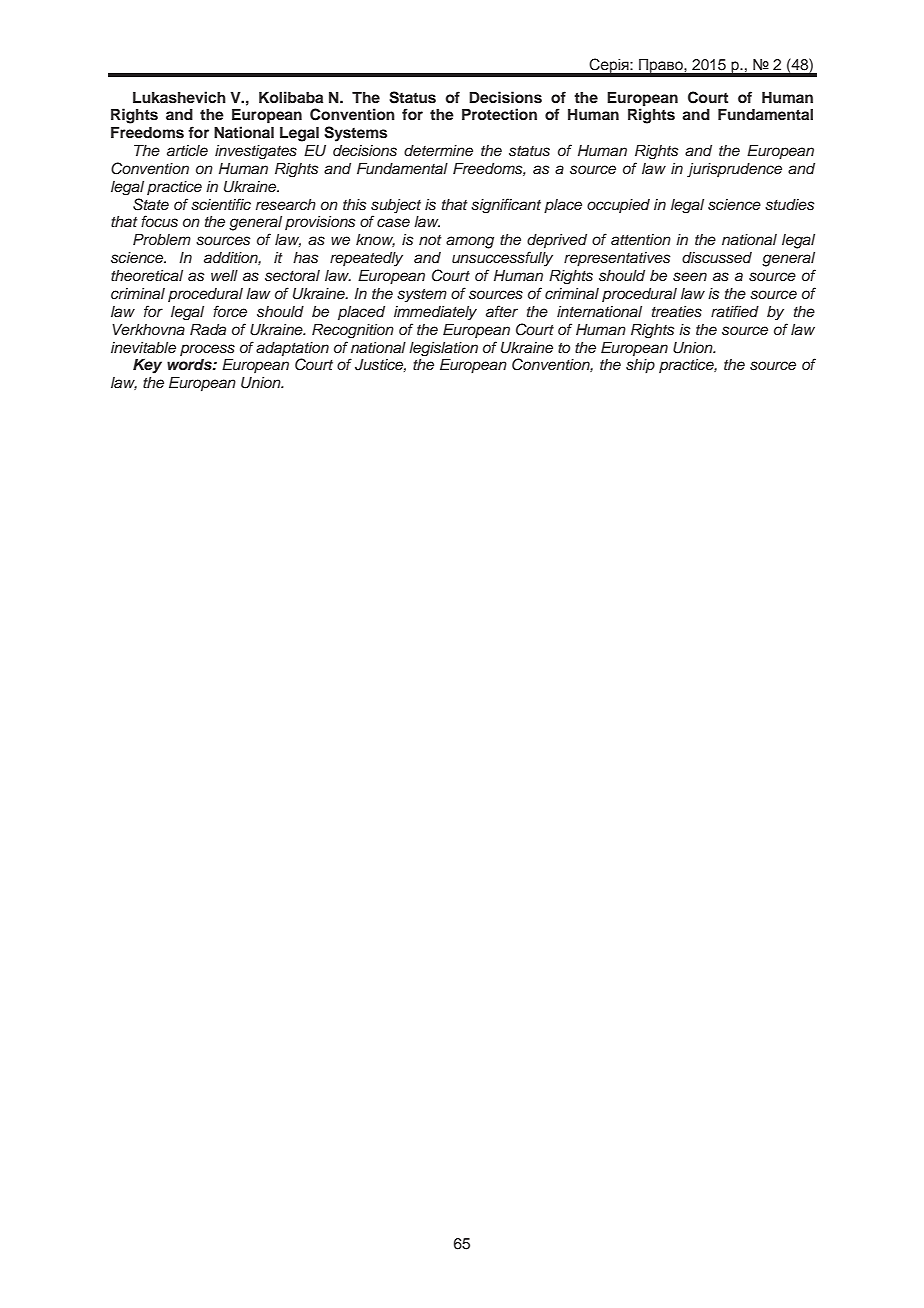  Describe the element at coordinates (443, 349) in the document. I see `legislation` at that location.
